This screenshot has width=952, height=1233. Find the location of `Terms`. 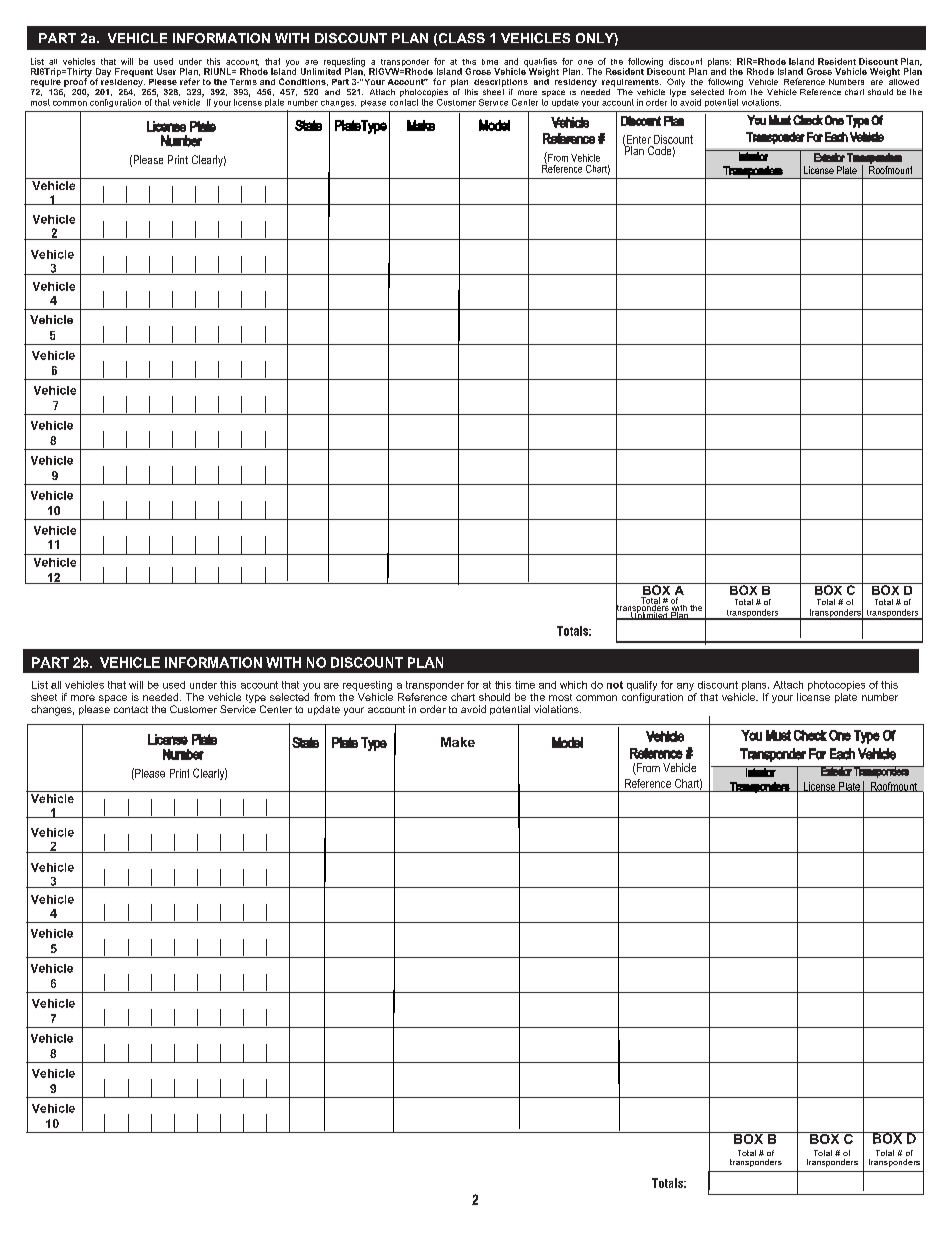

Terms is located at coordinates (243, 82).
